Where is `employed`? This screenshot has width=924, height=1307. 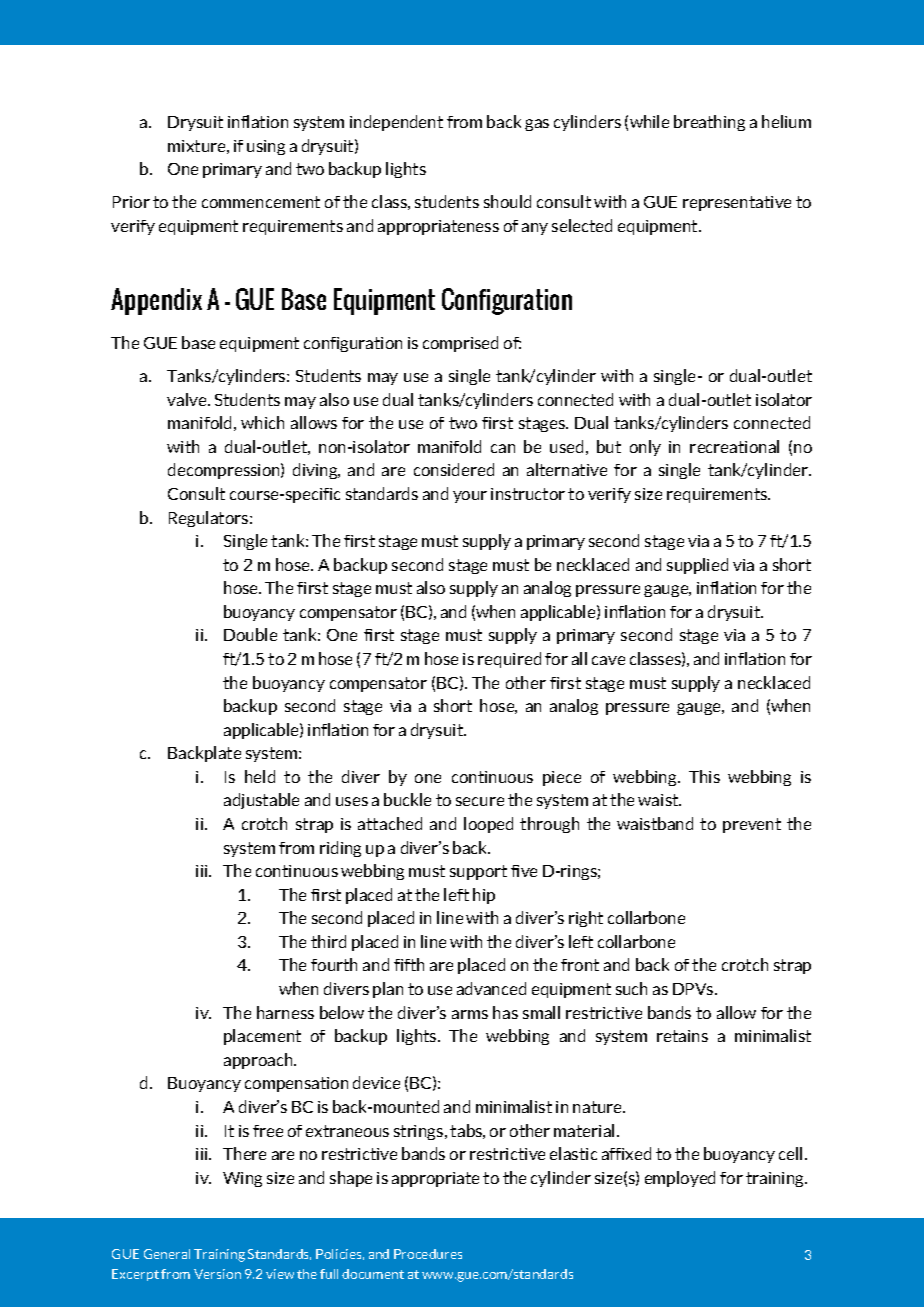
employed is located at coordinates (680, 1179).
